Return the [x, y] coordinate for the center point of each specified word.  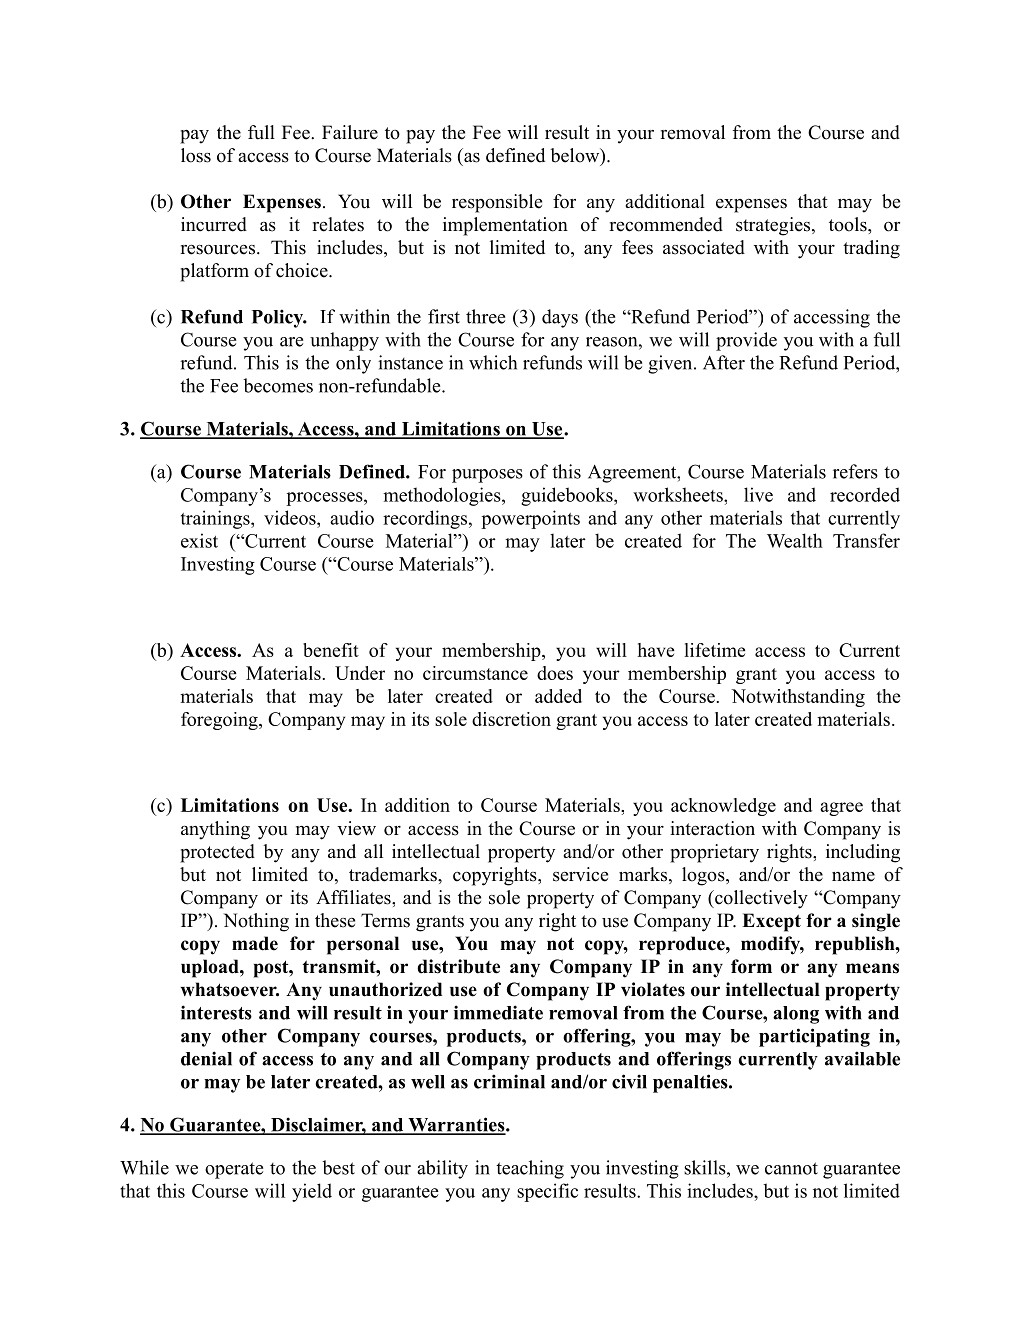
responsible [497, 203]
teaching [530, 1169]
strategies [774, 226]
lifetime [715, 650]
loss [196, 155]
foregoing [220, 721]
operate [234, 1170]
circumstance [475, 673]
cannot [791, 1168]
